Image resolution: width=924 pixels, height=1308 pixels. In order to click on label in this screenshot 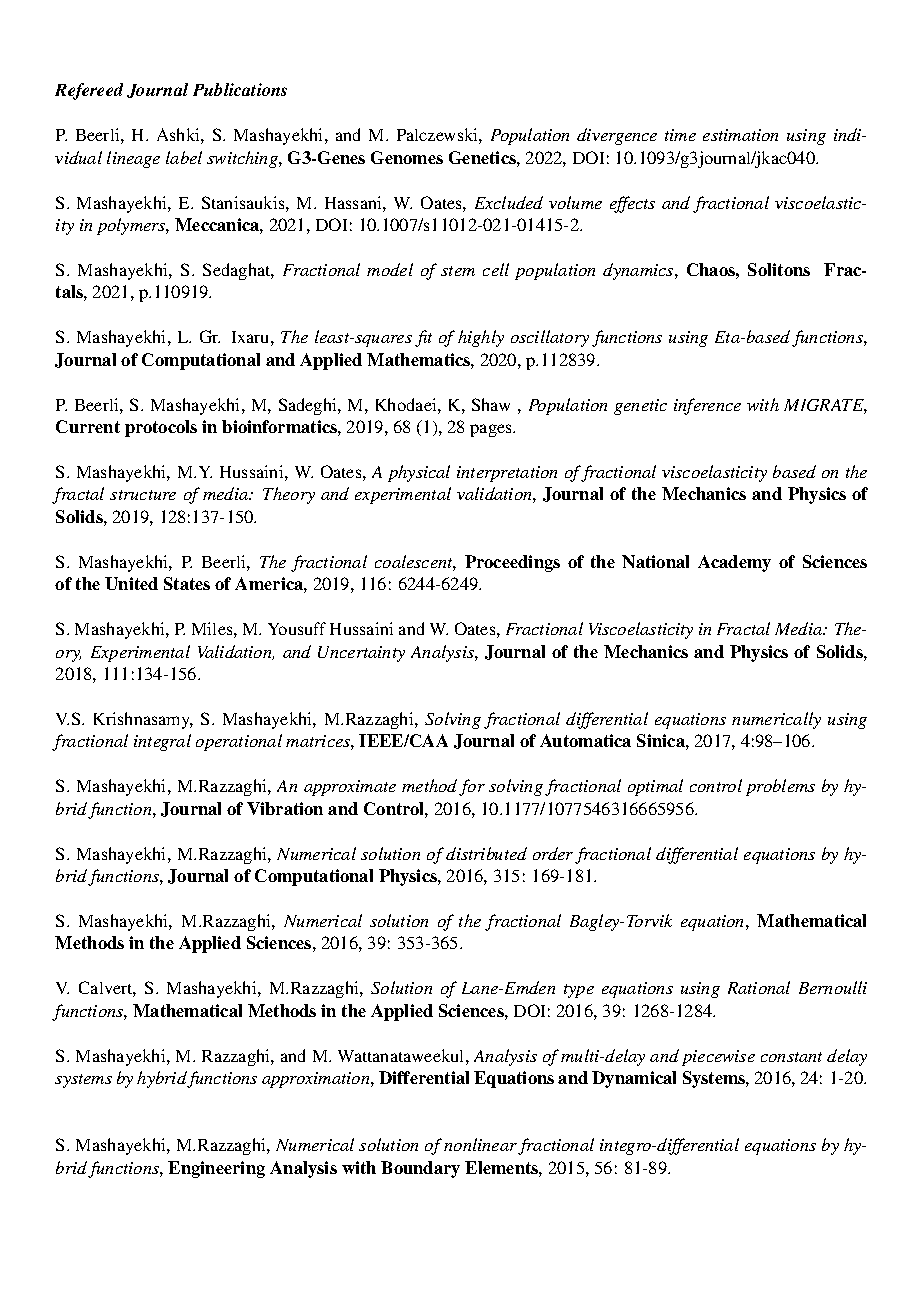, I will do `click(184, 157)`.
